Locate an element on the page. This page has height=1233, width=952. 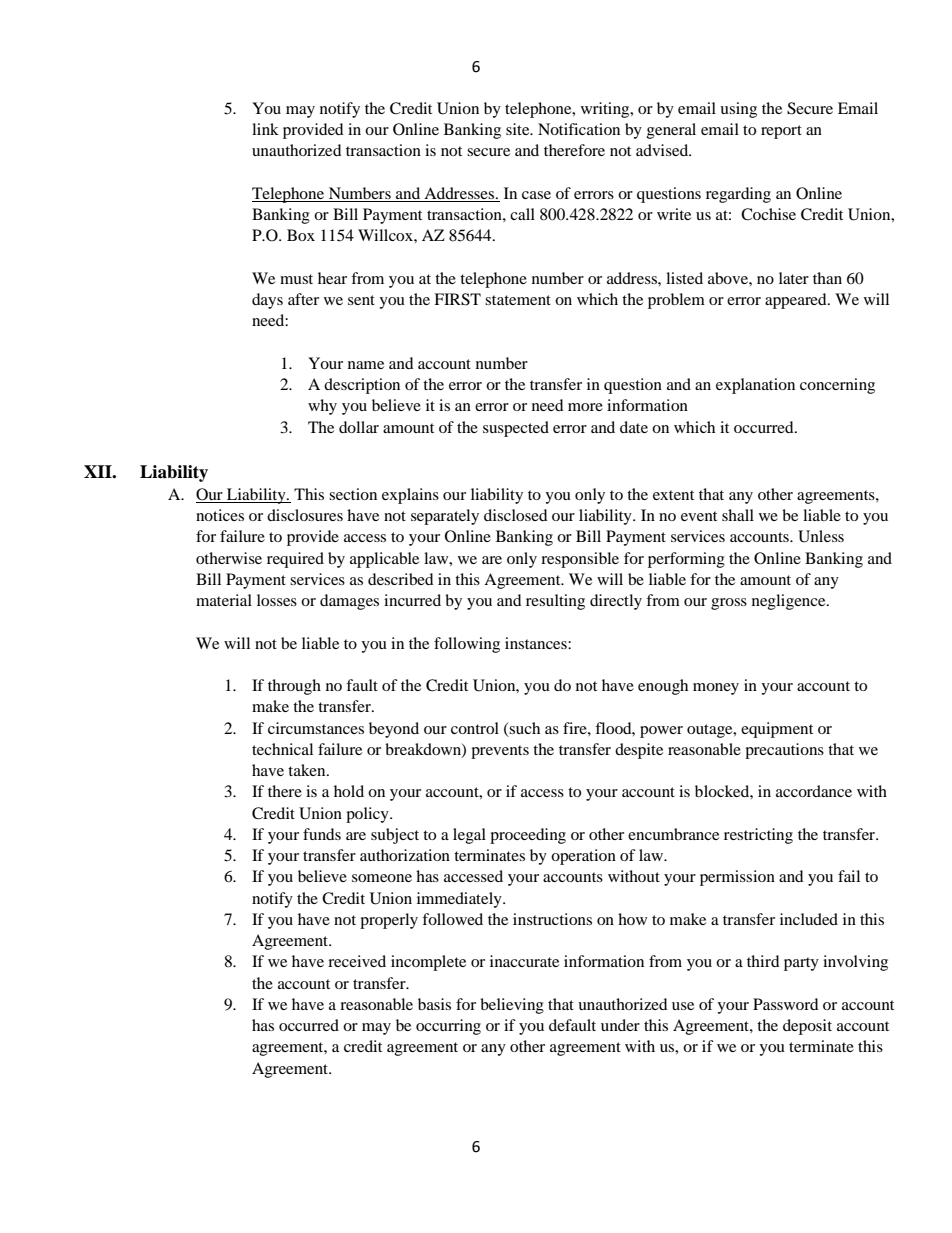
such is located at coordinates (524, 728).
